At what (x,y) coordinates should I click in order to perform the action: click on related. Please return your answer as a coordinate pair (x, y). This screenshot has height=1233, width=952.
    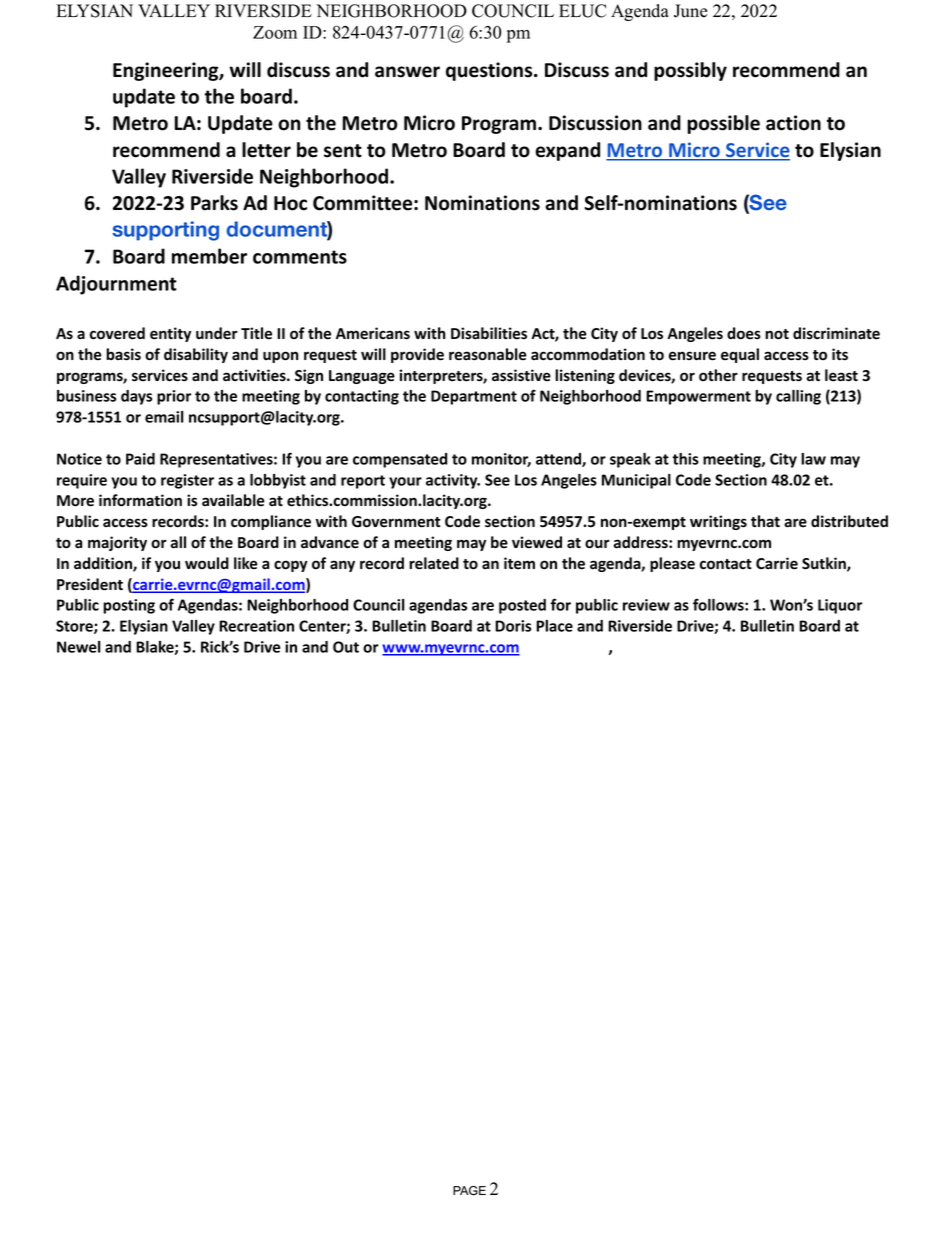
    Looking at the image, I should click on (434, 563).
